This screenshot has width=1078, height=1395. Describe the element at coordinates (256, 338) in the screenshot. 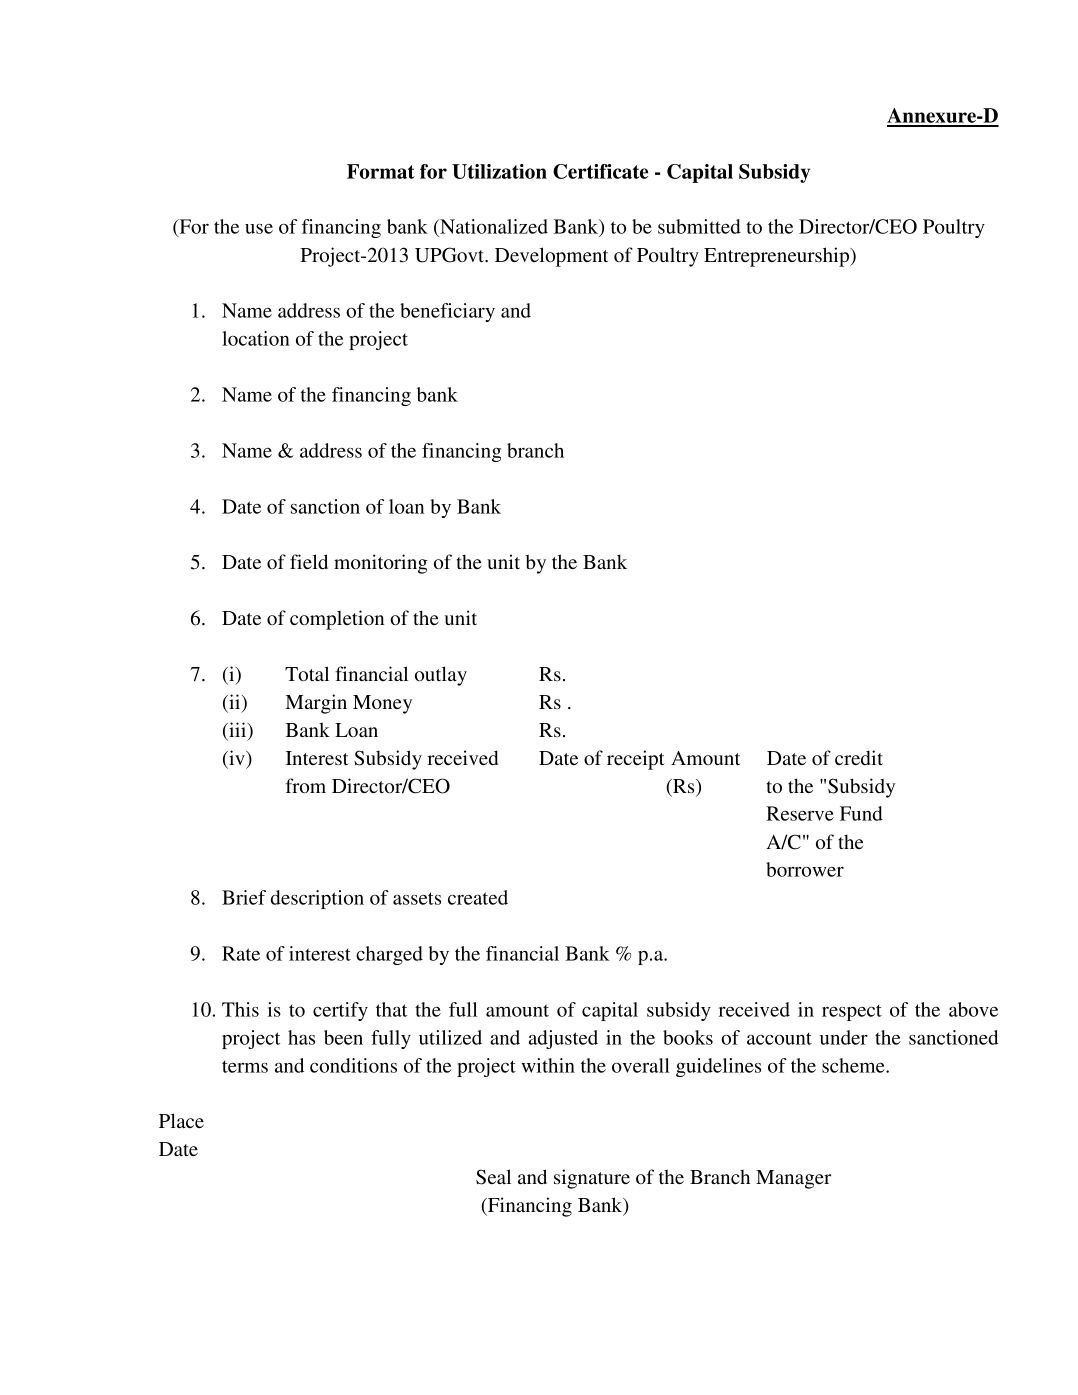

I see `location` at that location.
